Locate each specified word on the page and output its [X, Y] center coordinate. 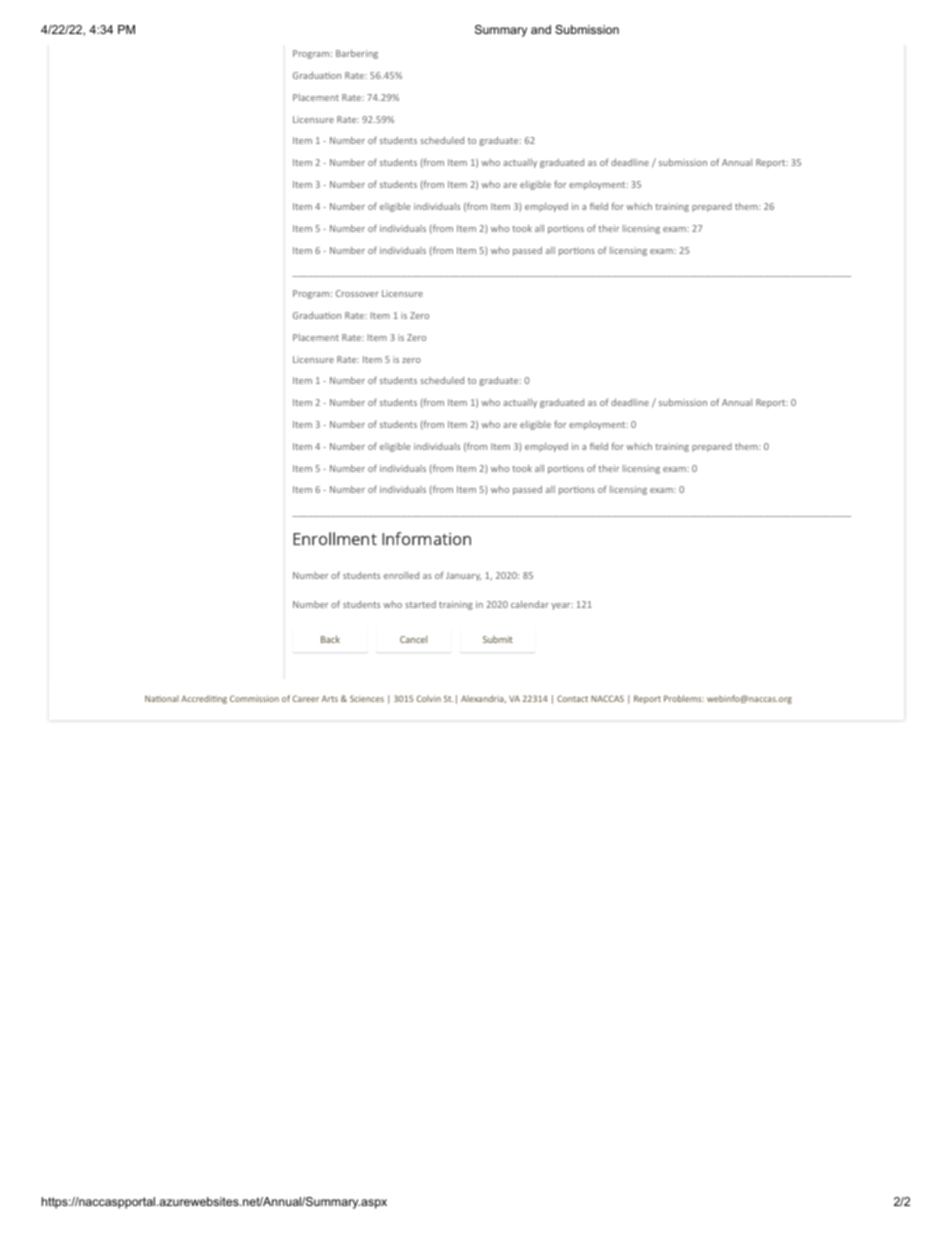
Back [330, 639]
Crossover [357, 293]
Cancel [413, 639]
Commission [254, 698]
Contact [572, 698]
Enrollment [335, 538]
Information [426, 538]
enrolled [401, 575]
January [463, 576]
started [420, 604]
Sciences [367, 698]
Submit [498, 639]
